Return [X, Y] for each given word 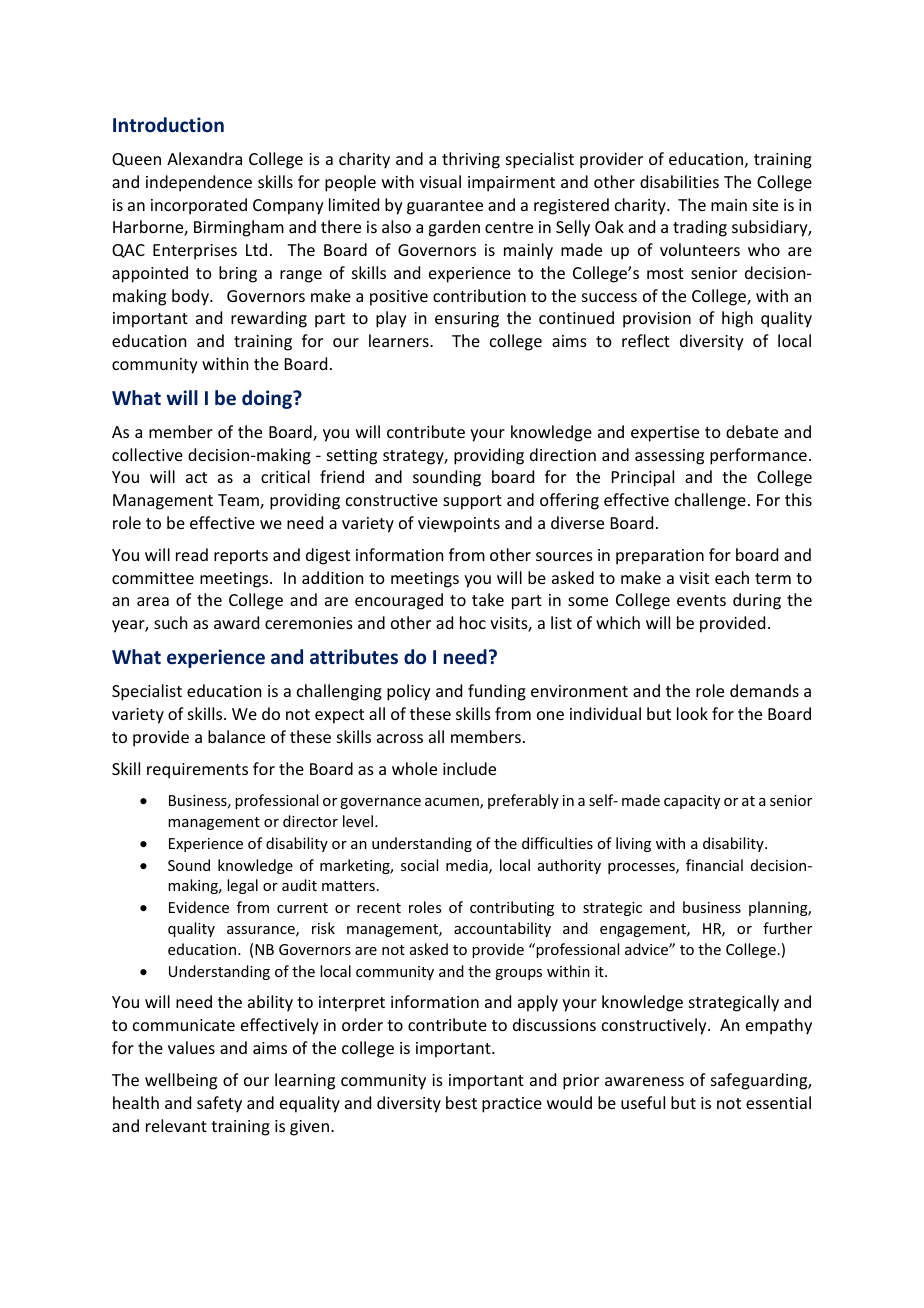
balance [236, 736]
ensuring [467, 320]
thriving [471, 160]
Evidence [199, 907]
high [737, 319]
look [692, 713]
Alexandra [204, 158]
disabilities [679, 181]
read [192, 554]
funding [497, 692]
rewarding [269, 319]
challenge [710, 501]
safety [219, 1104]
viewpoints [459, 525]
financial [714, 865]
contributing [512, 908]
